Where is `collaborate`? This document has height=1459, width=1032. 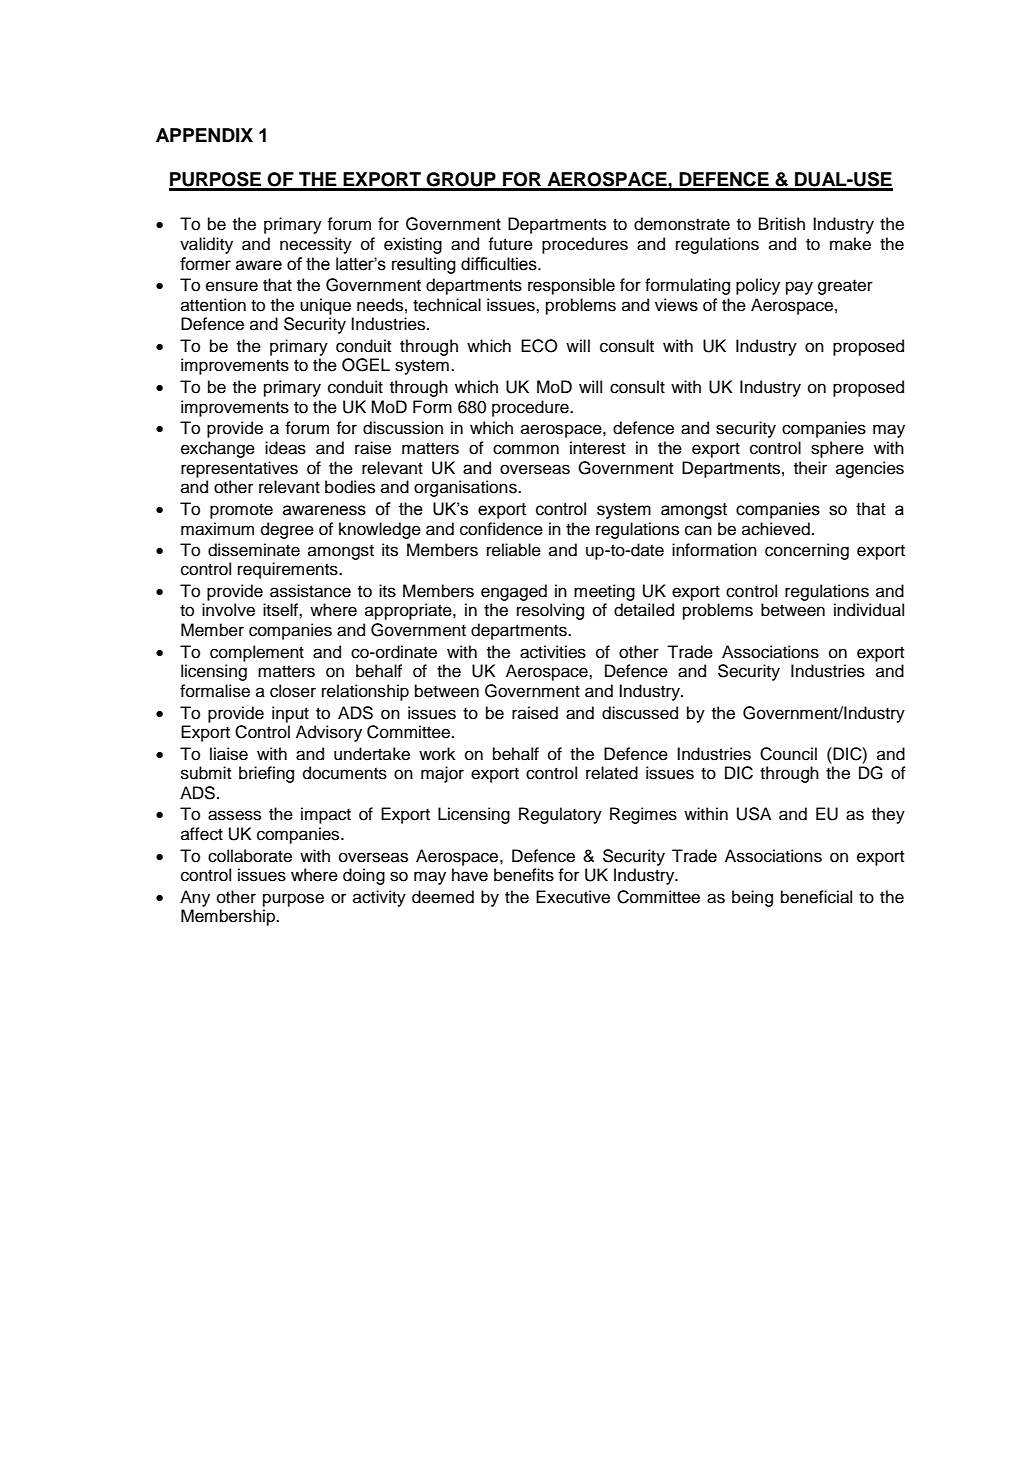
collaborate is located at coordinates (250, 856).
